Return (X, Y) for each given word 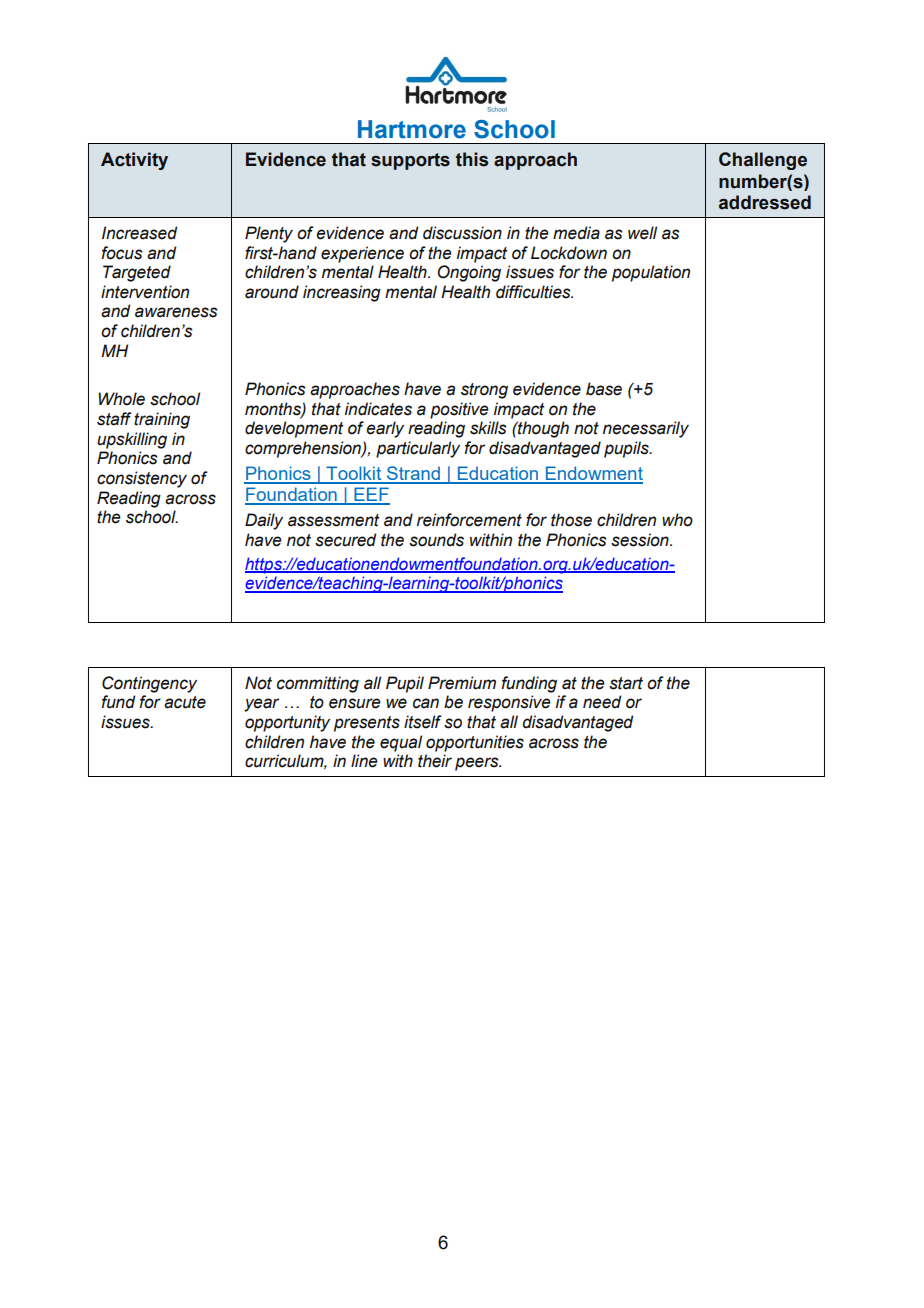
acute (185, 702)
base (604, 389)
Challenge (763, 161)
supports (410, 161)
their (435, 761)
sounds (436, 540)
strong (484, 391)
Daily (264, 521)
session (641, 540)
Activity (134, 161)
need (602, 702)
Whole (121, 399)
